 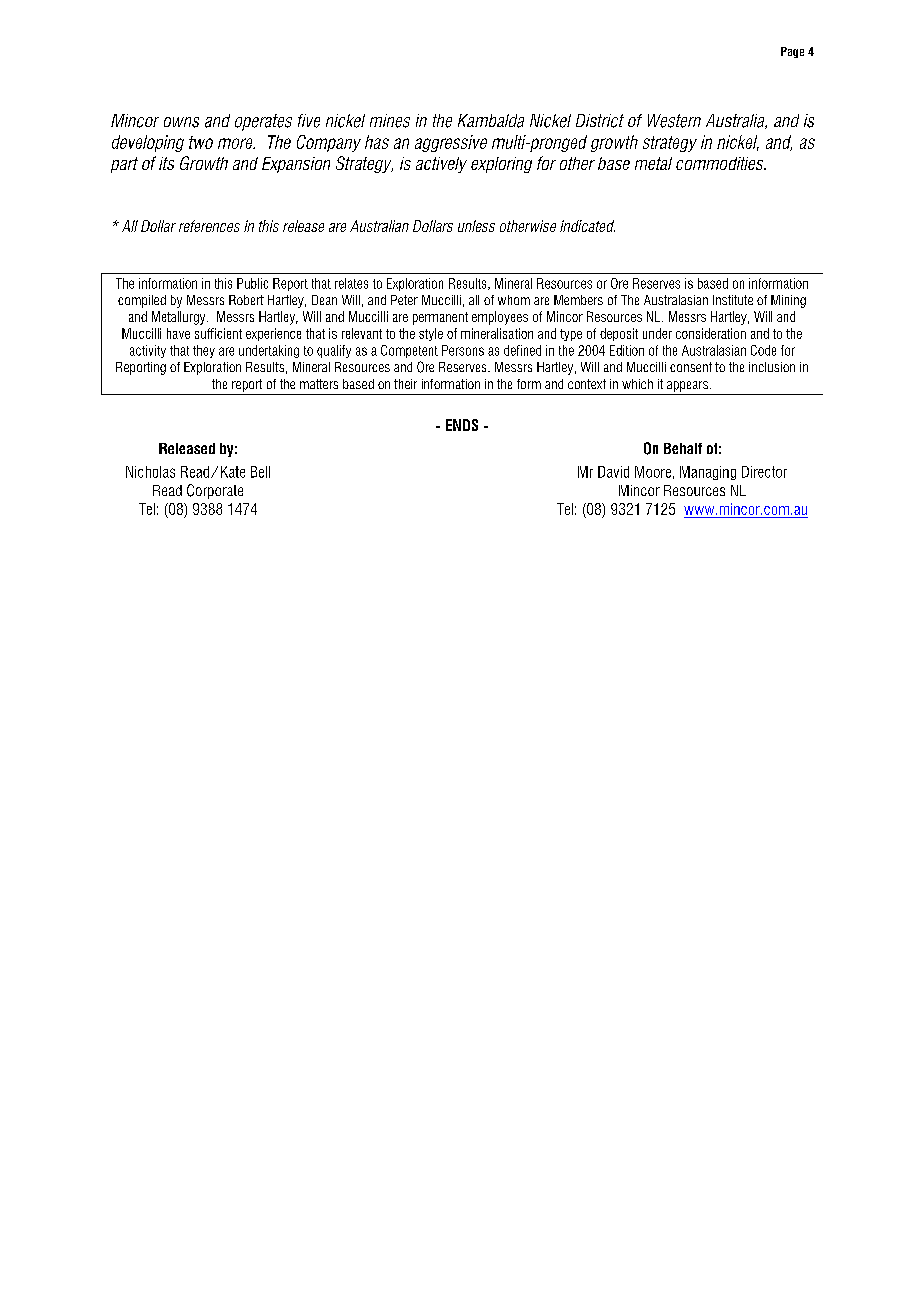 I want to click on mines, so click(x=390, y=121).
